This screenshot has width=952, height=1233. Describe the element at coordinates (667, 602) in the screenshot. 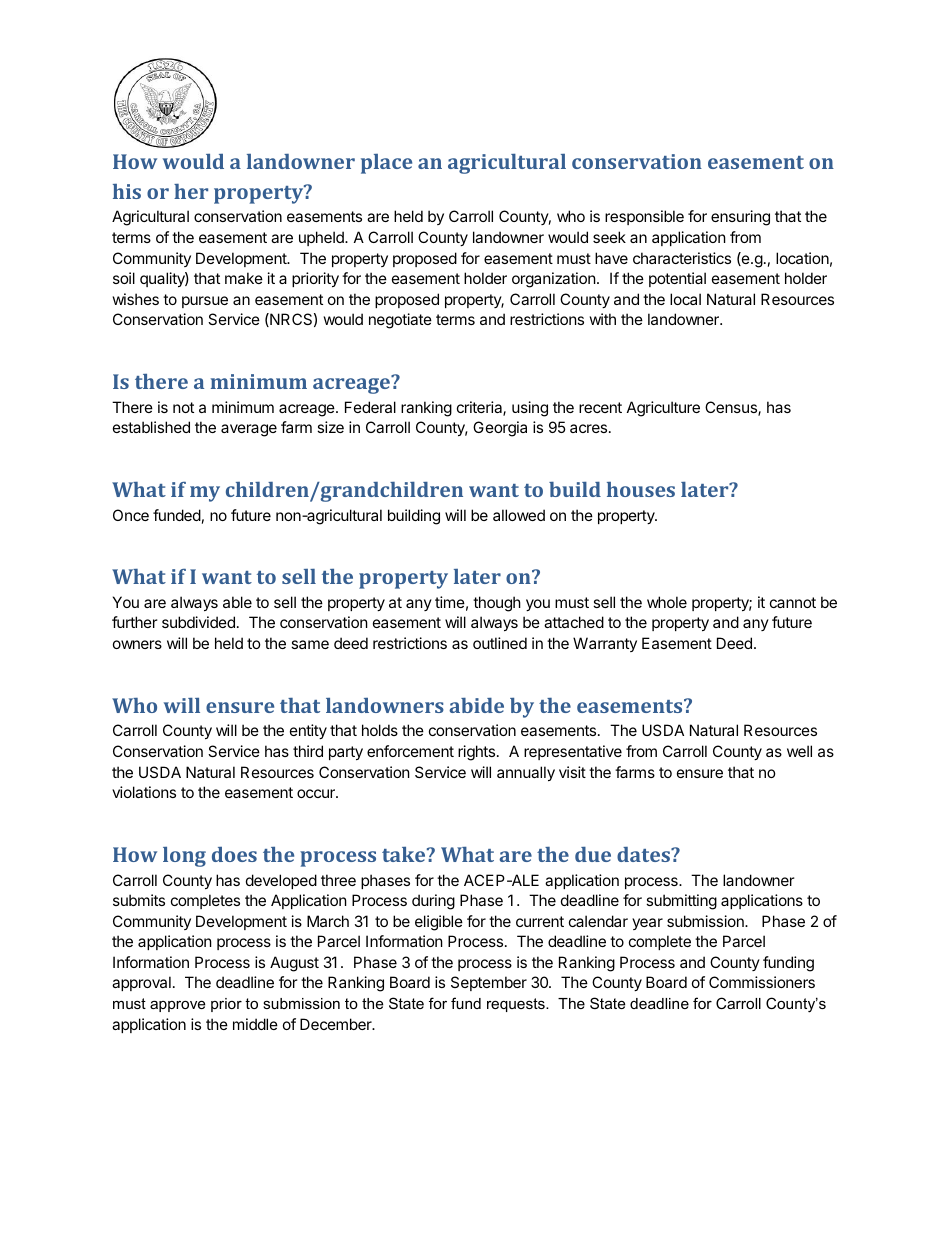

I see `whole` at that location.
